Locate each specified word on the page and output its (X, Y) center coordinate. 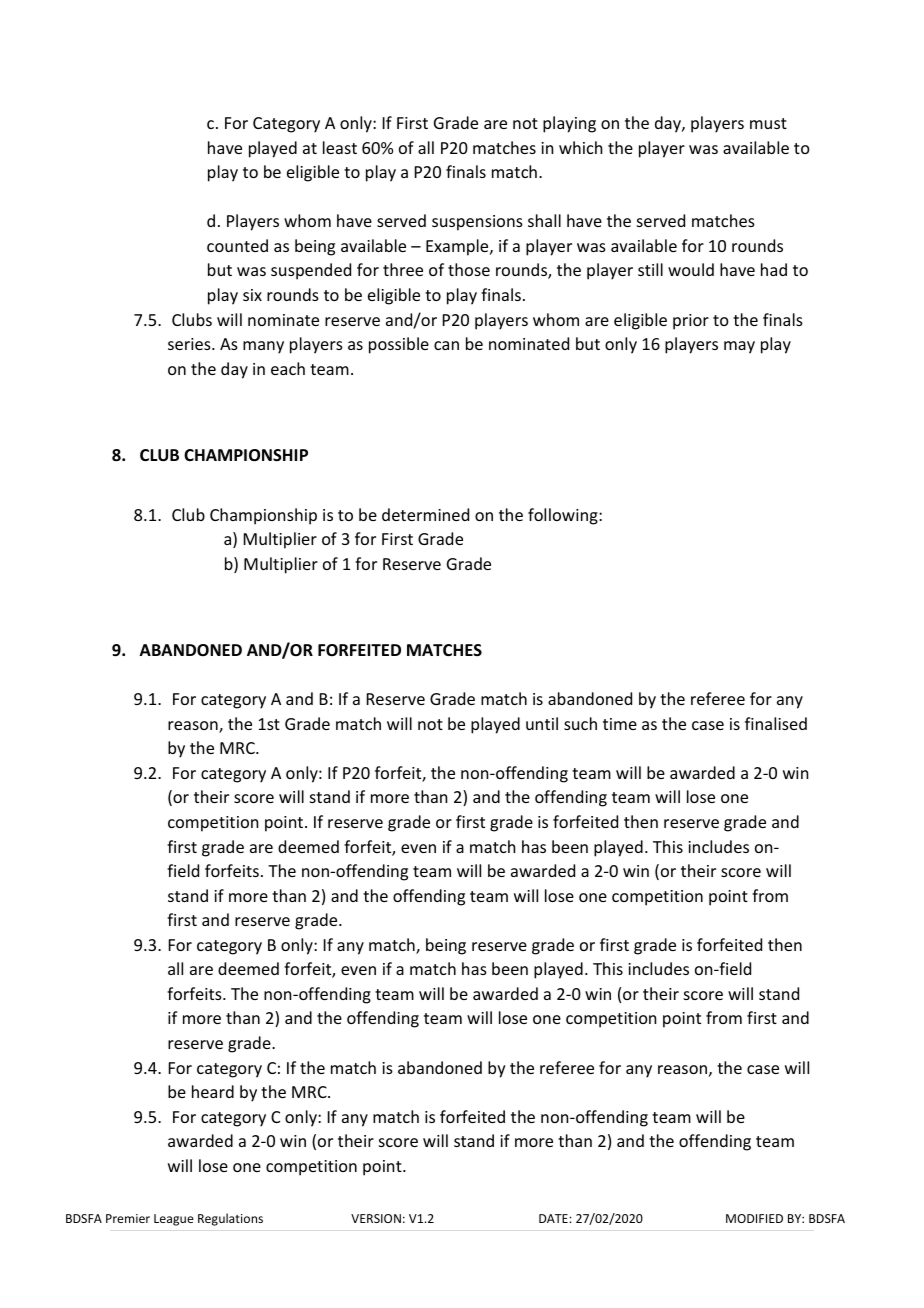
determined (425, 514)
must (768, 123)
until (542, 723)
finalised (776, 723)
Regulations (230, 1219)
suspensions (477, 223)
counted (237, 245)
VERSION (376, 1218)
